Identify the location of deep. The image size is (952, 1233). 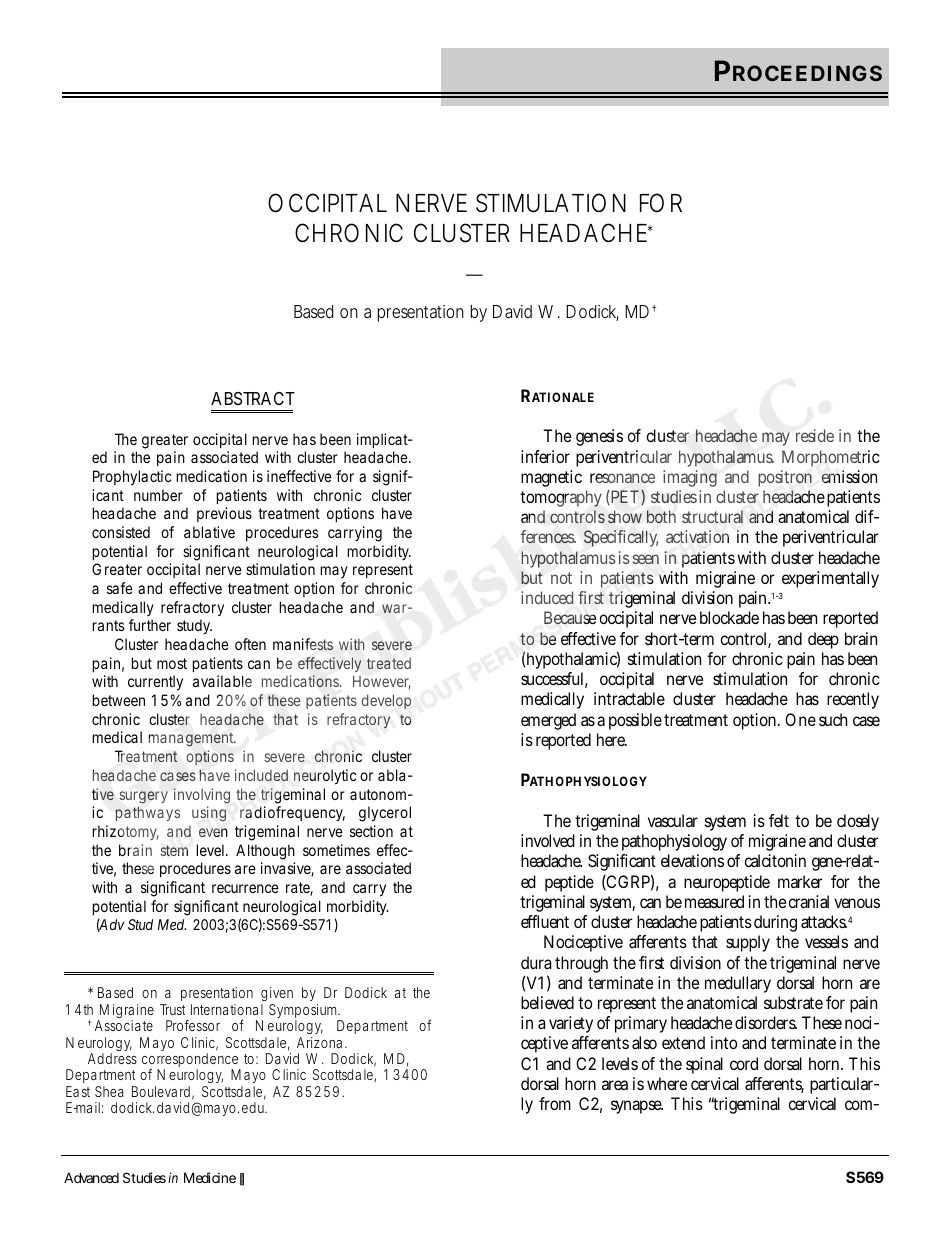
(823, 640).
